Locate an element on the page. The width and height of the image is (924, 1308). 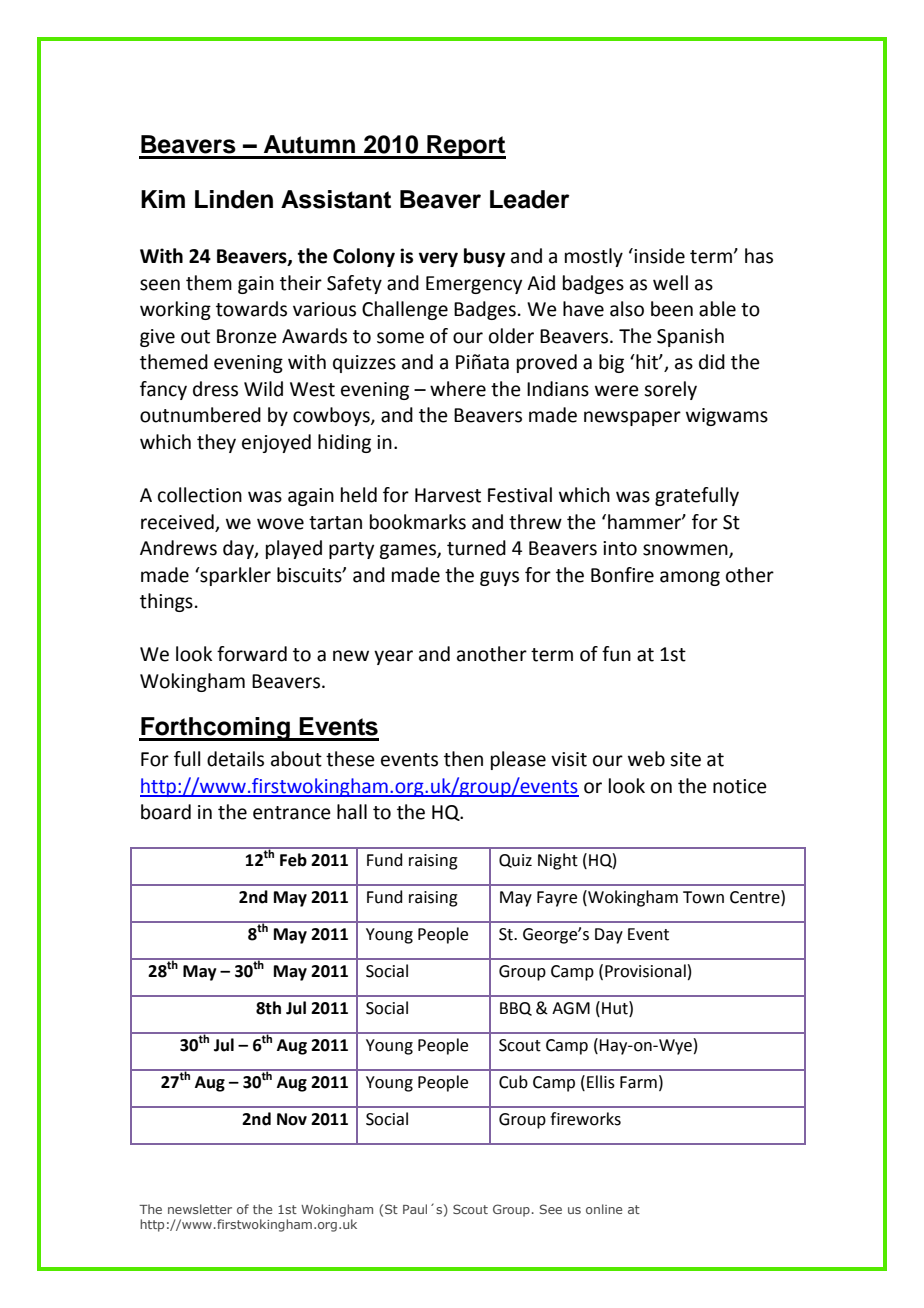
year is located at coordinates (393, 657).
